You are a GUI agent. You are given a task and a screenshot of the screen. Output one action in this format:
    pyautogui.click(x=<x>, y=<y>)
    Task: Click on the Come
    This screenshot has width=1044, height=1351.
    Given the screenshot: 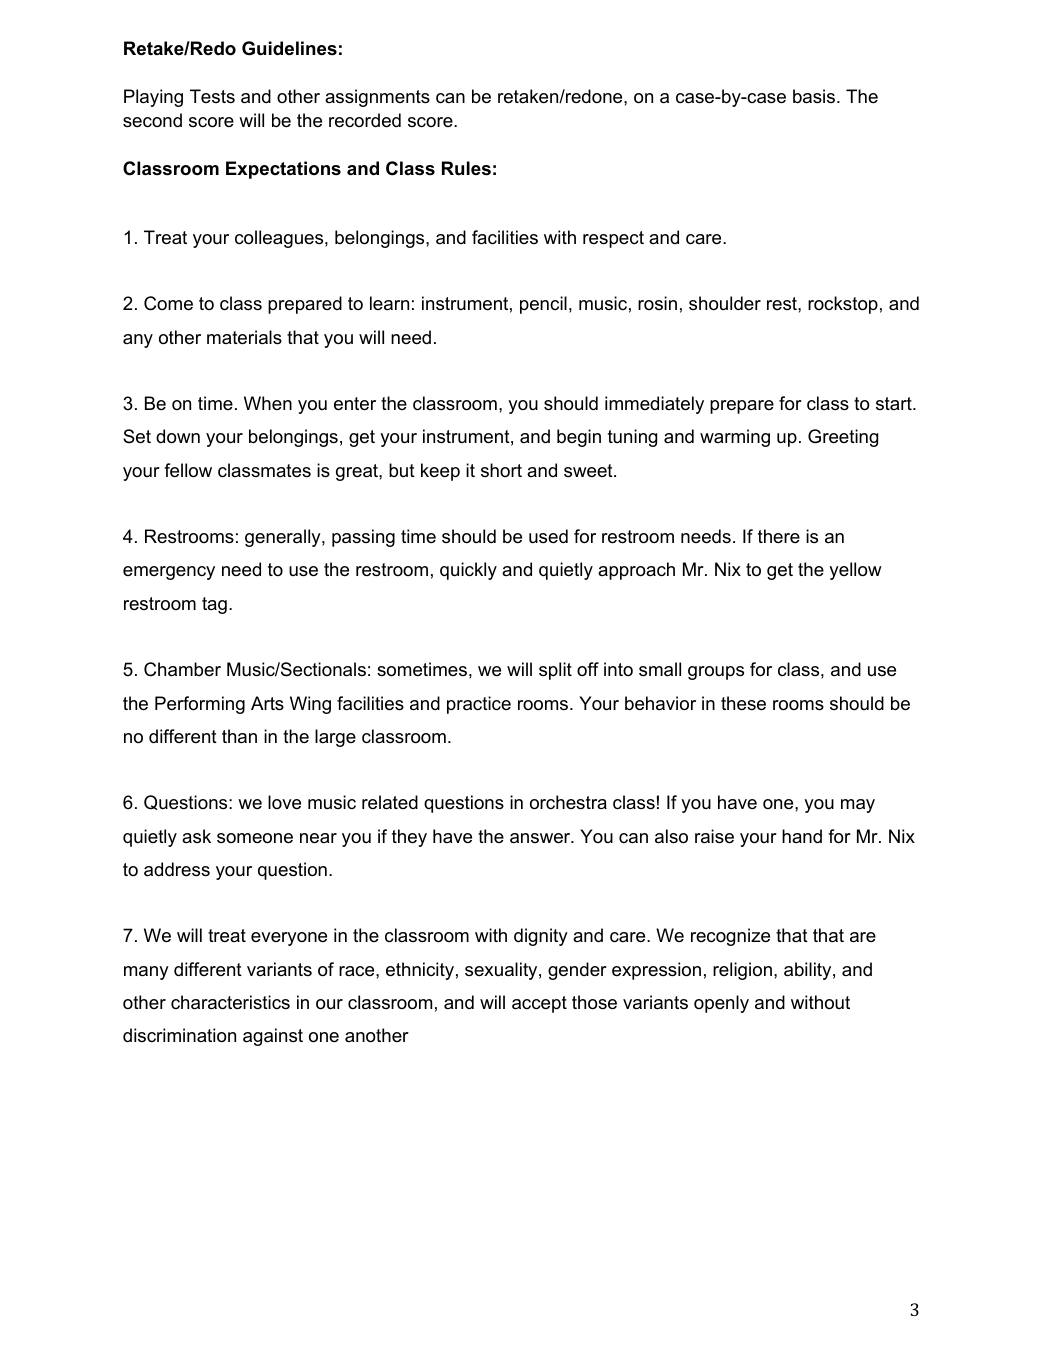 What is the action you would take?
    pyautogui.click(x=168, y=303)
